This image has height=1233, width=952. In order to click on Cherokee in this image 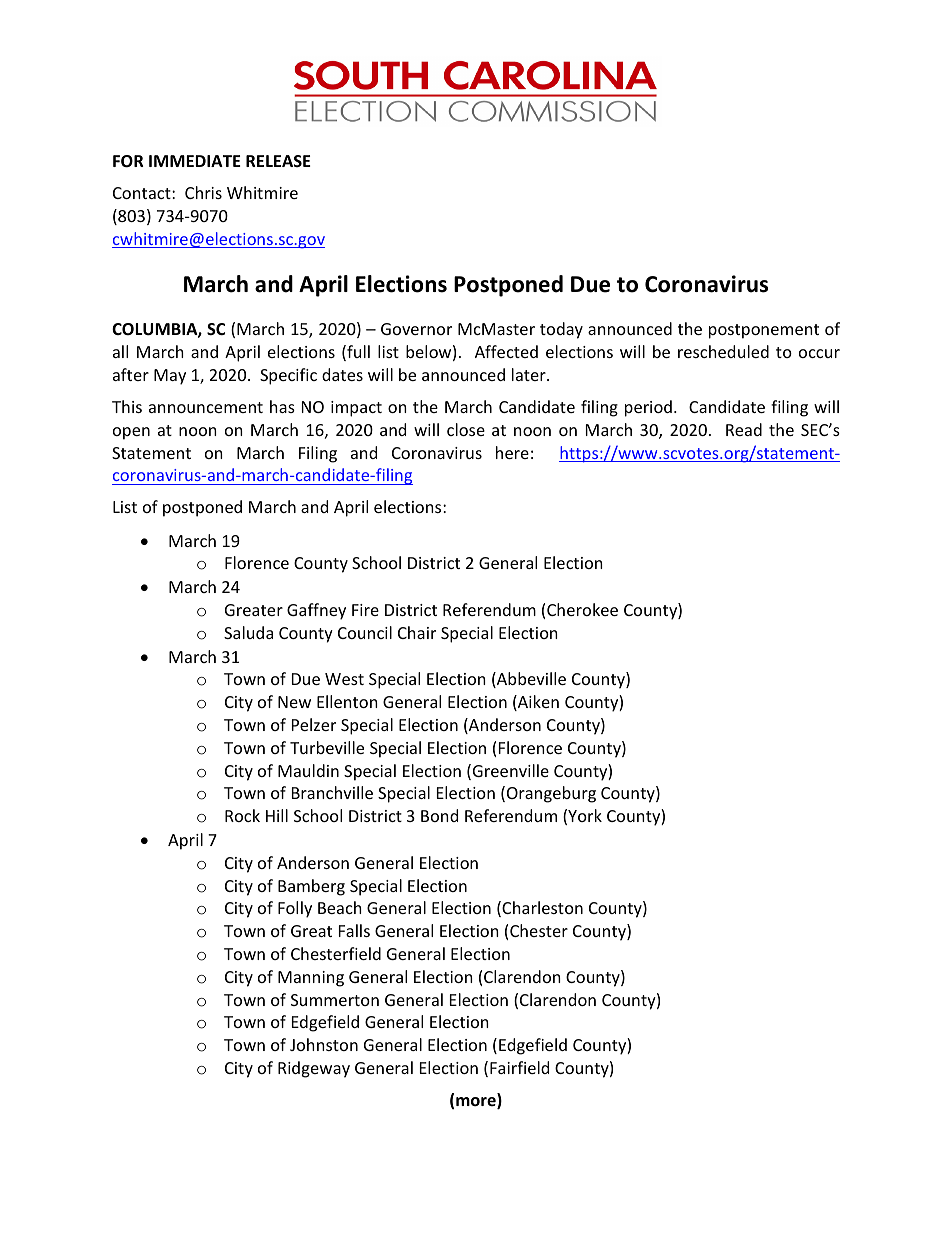, I will do `click(582, 609)`.
